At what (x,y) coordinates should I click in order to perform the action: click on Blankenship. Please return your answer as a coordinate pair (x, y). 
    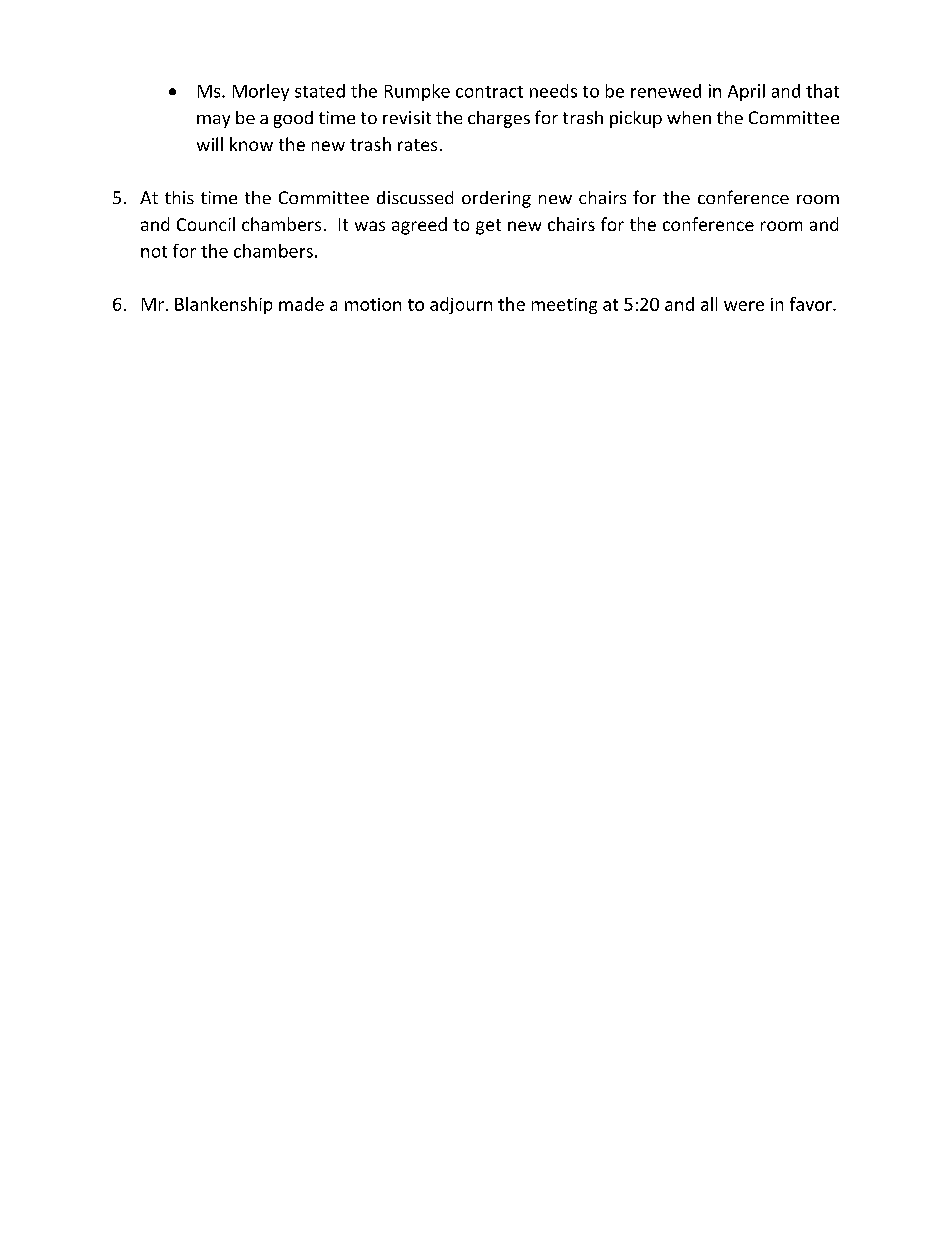
    Looking at the image, I should click on (223, 305).
